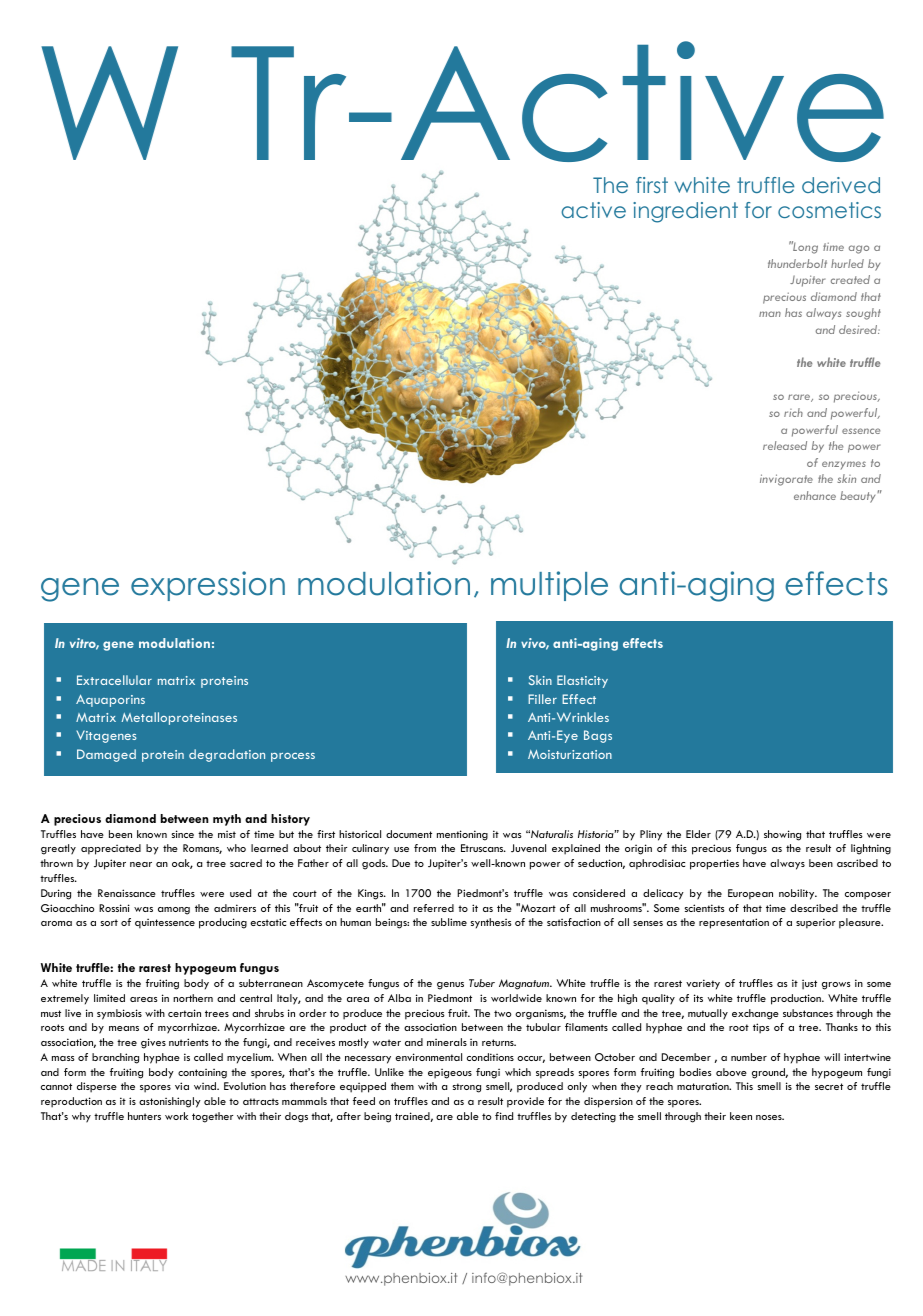 The width and height of the image is (923, 1316). Describe the element at coordinates (797, 263) in the image. I see `thunderbolt` at that location.
